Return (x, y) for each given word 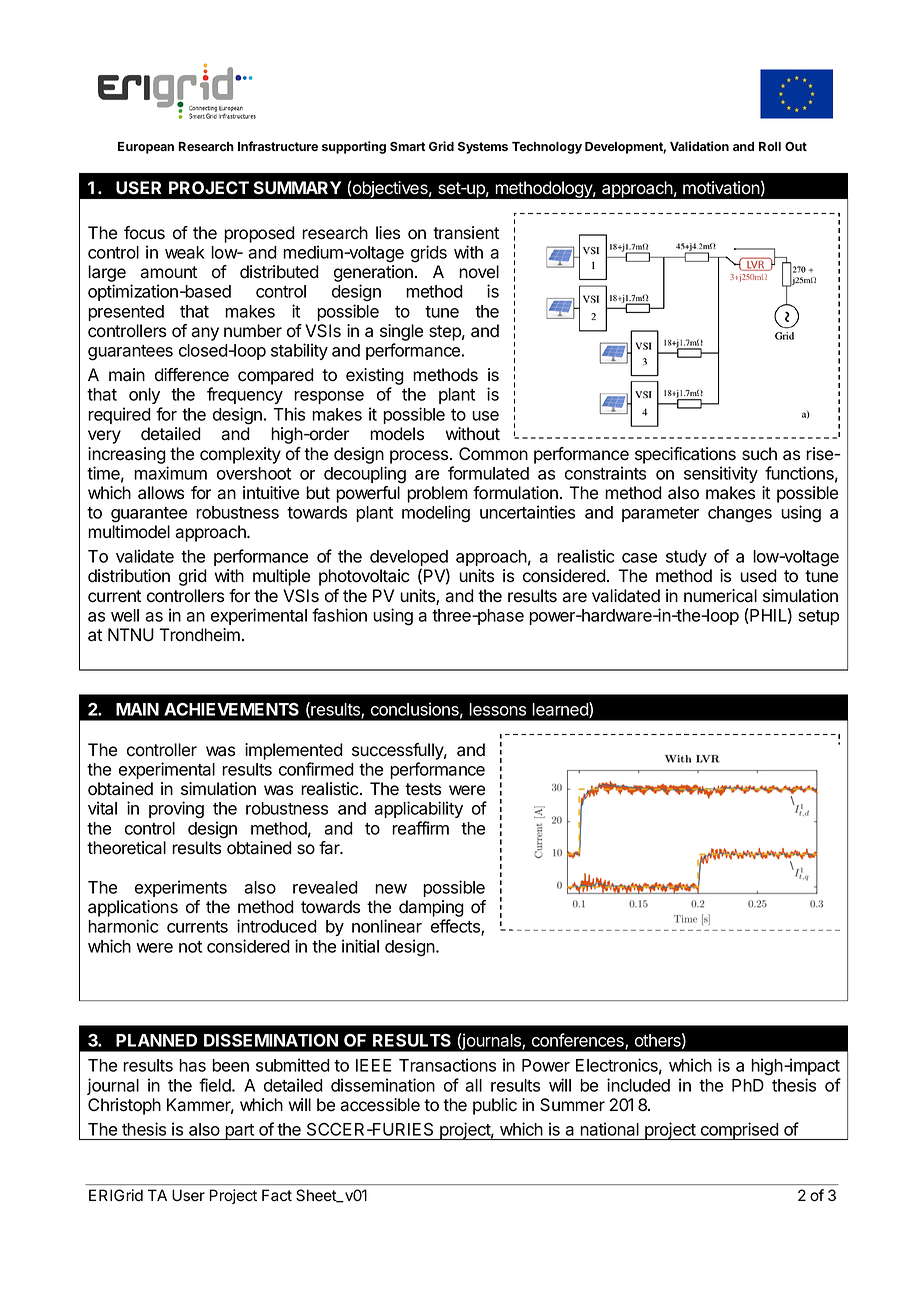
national (610, 1129)
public (495, 1106)
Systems (483, 147)
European (146, 148)
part (239, 1132)
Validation (699, 146)
